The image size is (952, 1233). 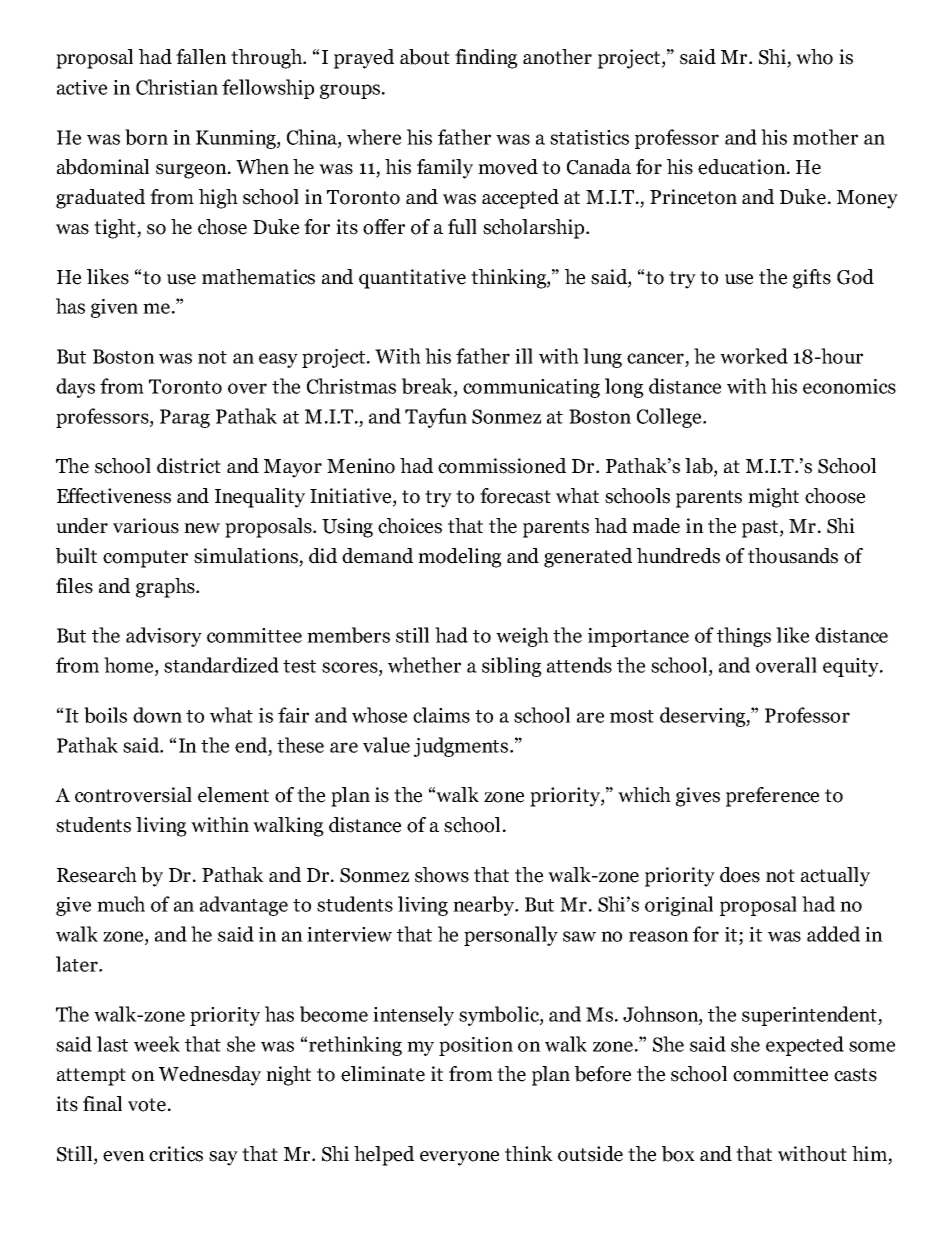 I want to click on Christian, so click(x=177, y=87).
